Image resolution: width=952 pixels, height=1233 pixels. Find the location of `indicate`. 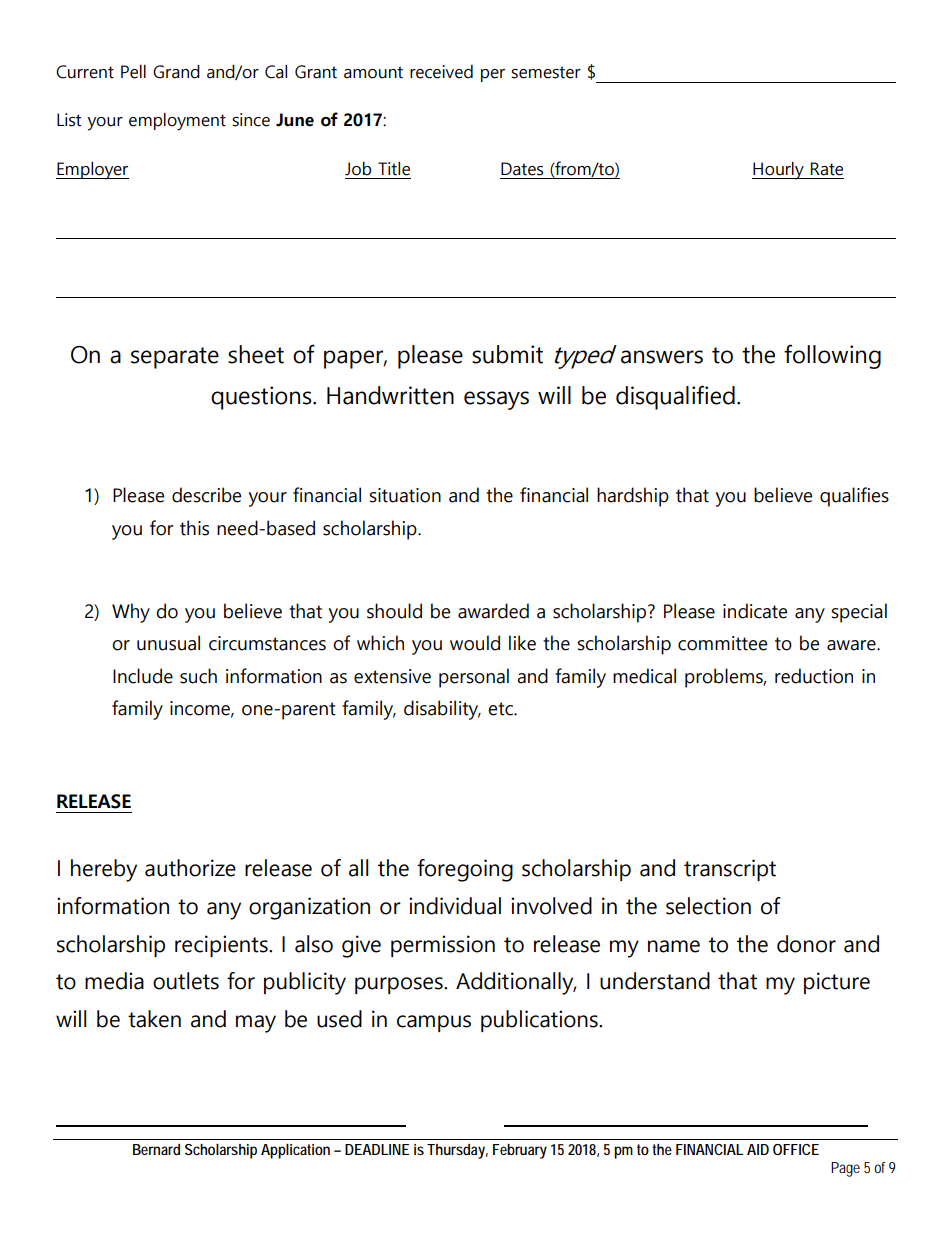

indicate is located at coordinates (755, 611).
